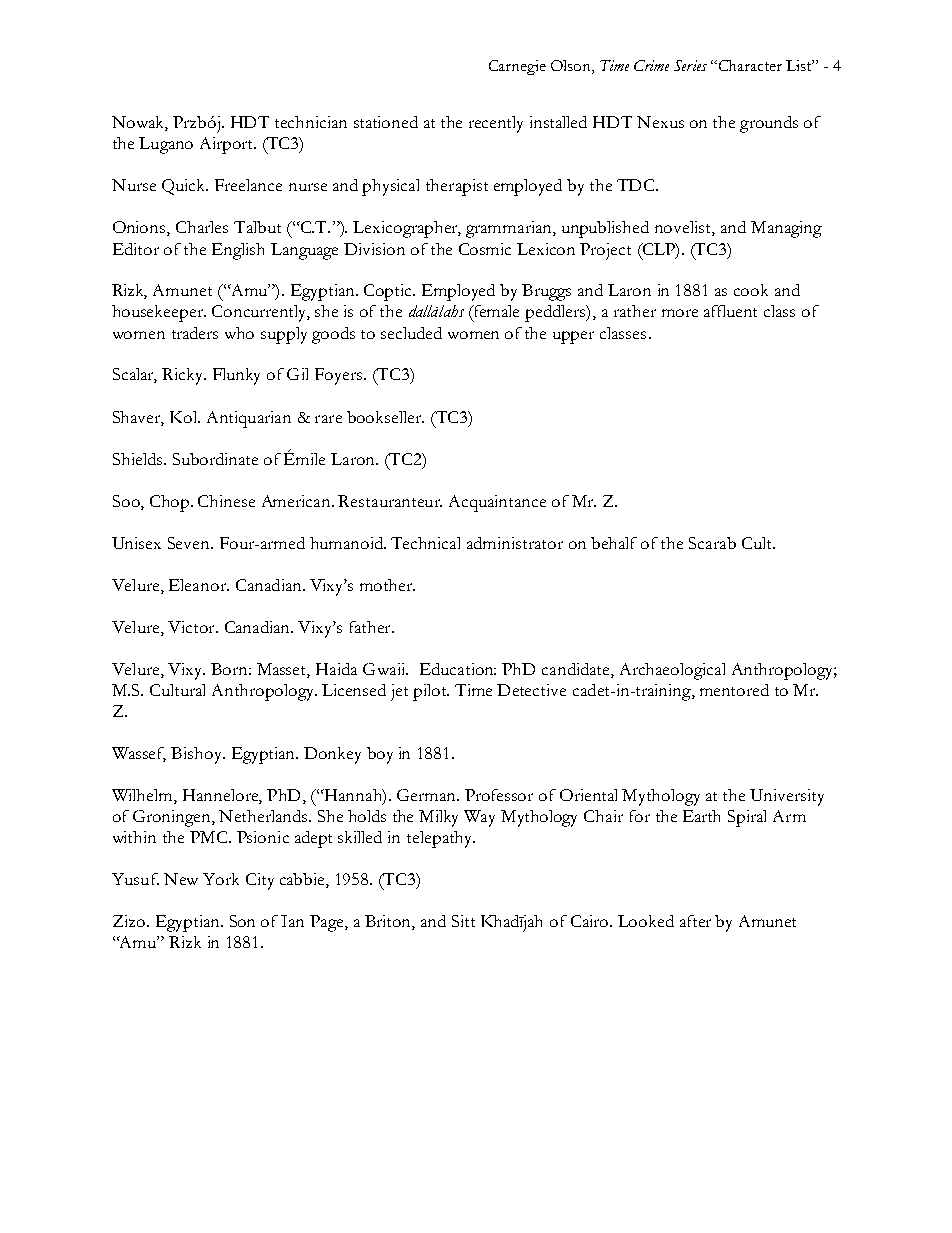 This image has height=1233, width=952. I want to click on Eleanor, so click(198, 585).
